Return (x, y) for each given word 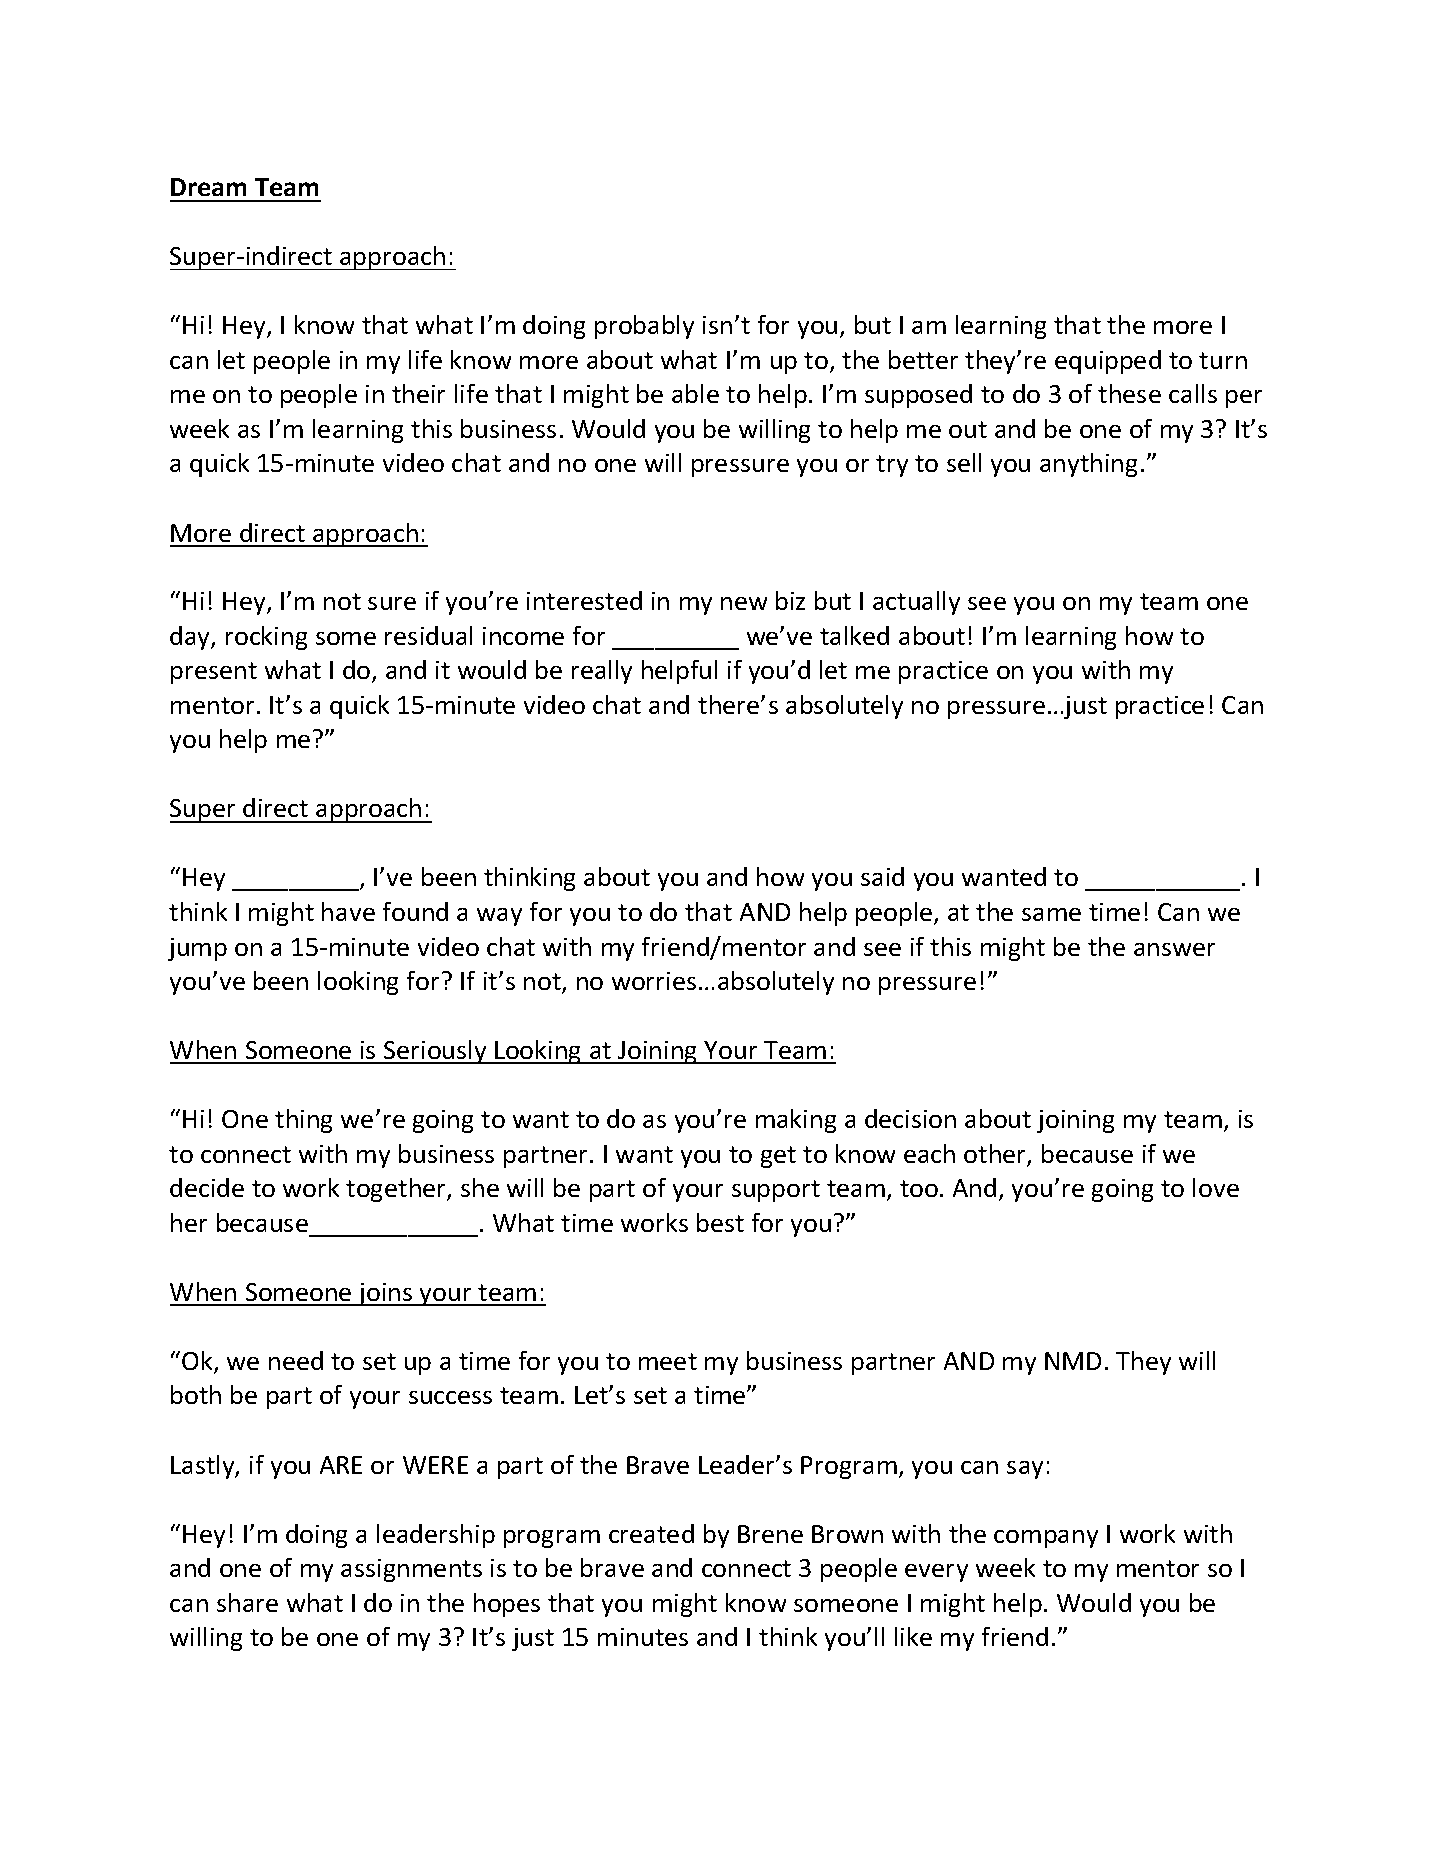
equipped (1108, 362)
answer (1174, 949)
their (418, 393)
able (695, 393)
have (348, 911)
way (499, 917)
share (247, 1602)
